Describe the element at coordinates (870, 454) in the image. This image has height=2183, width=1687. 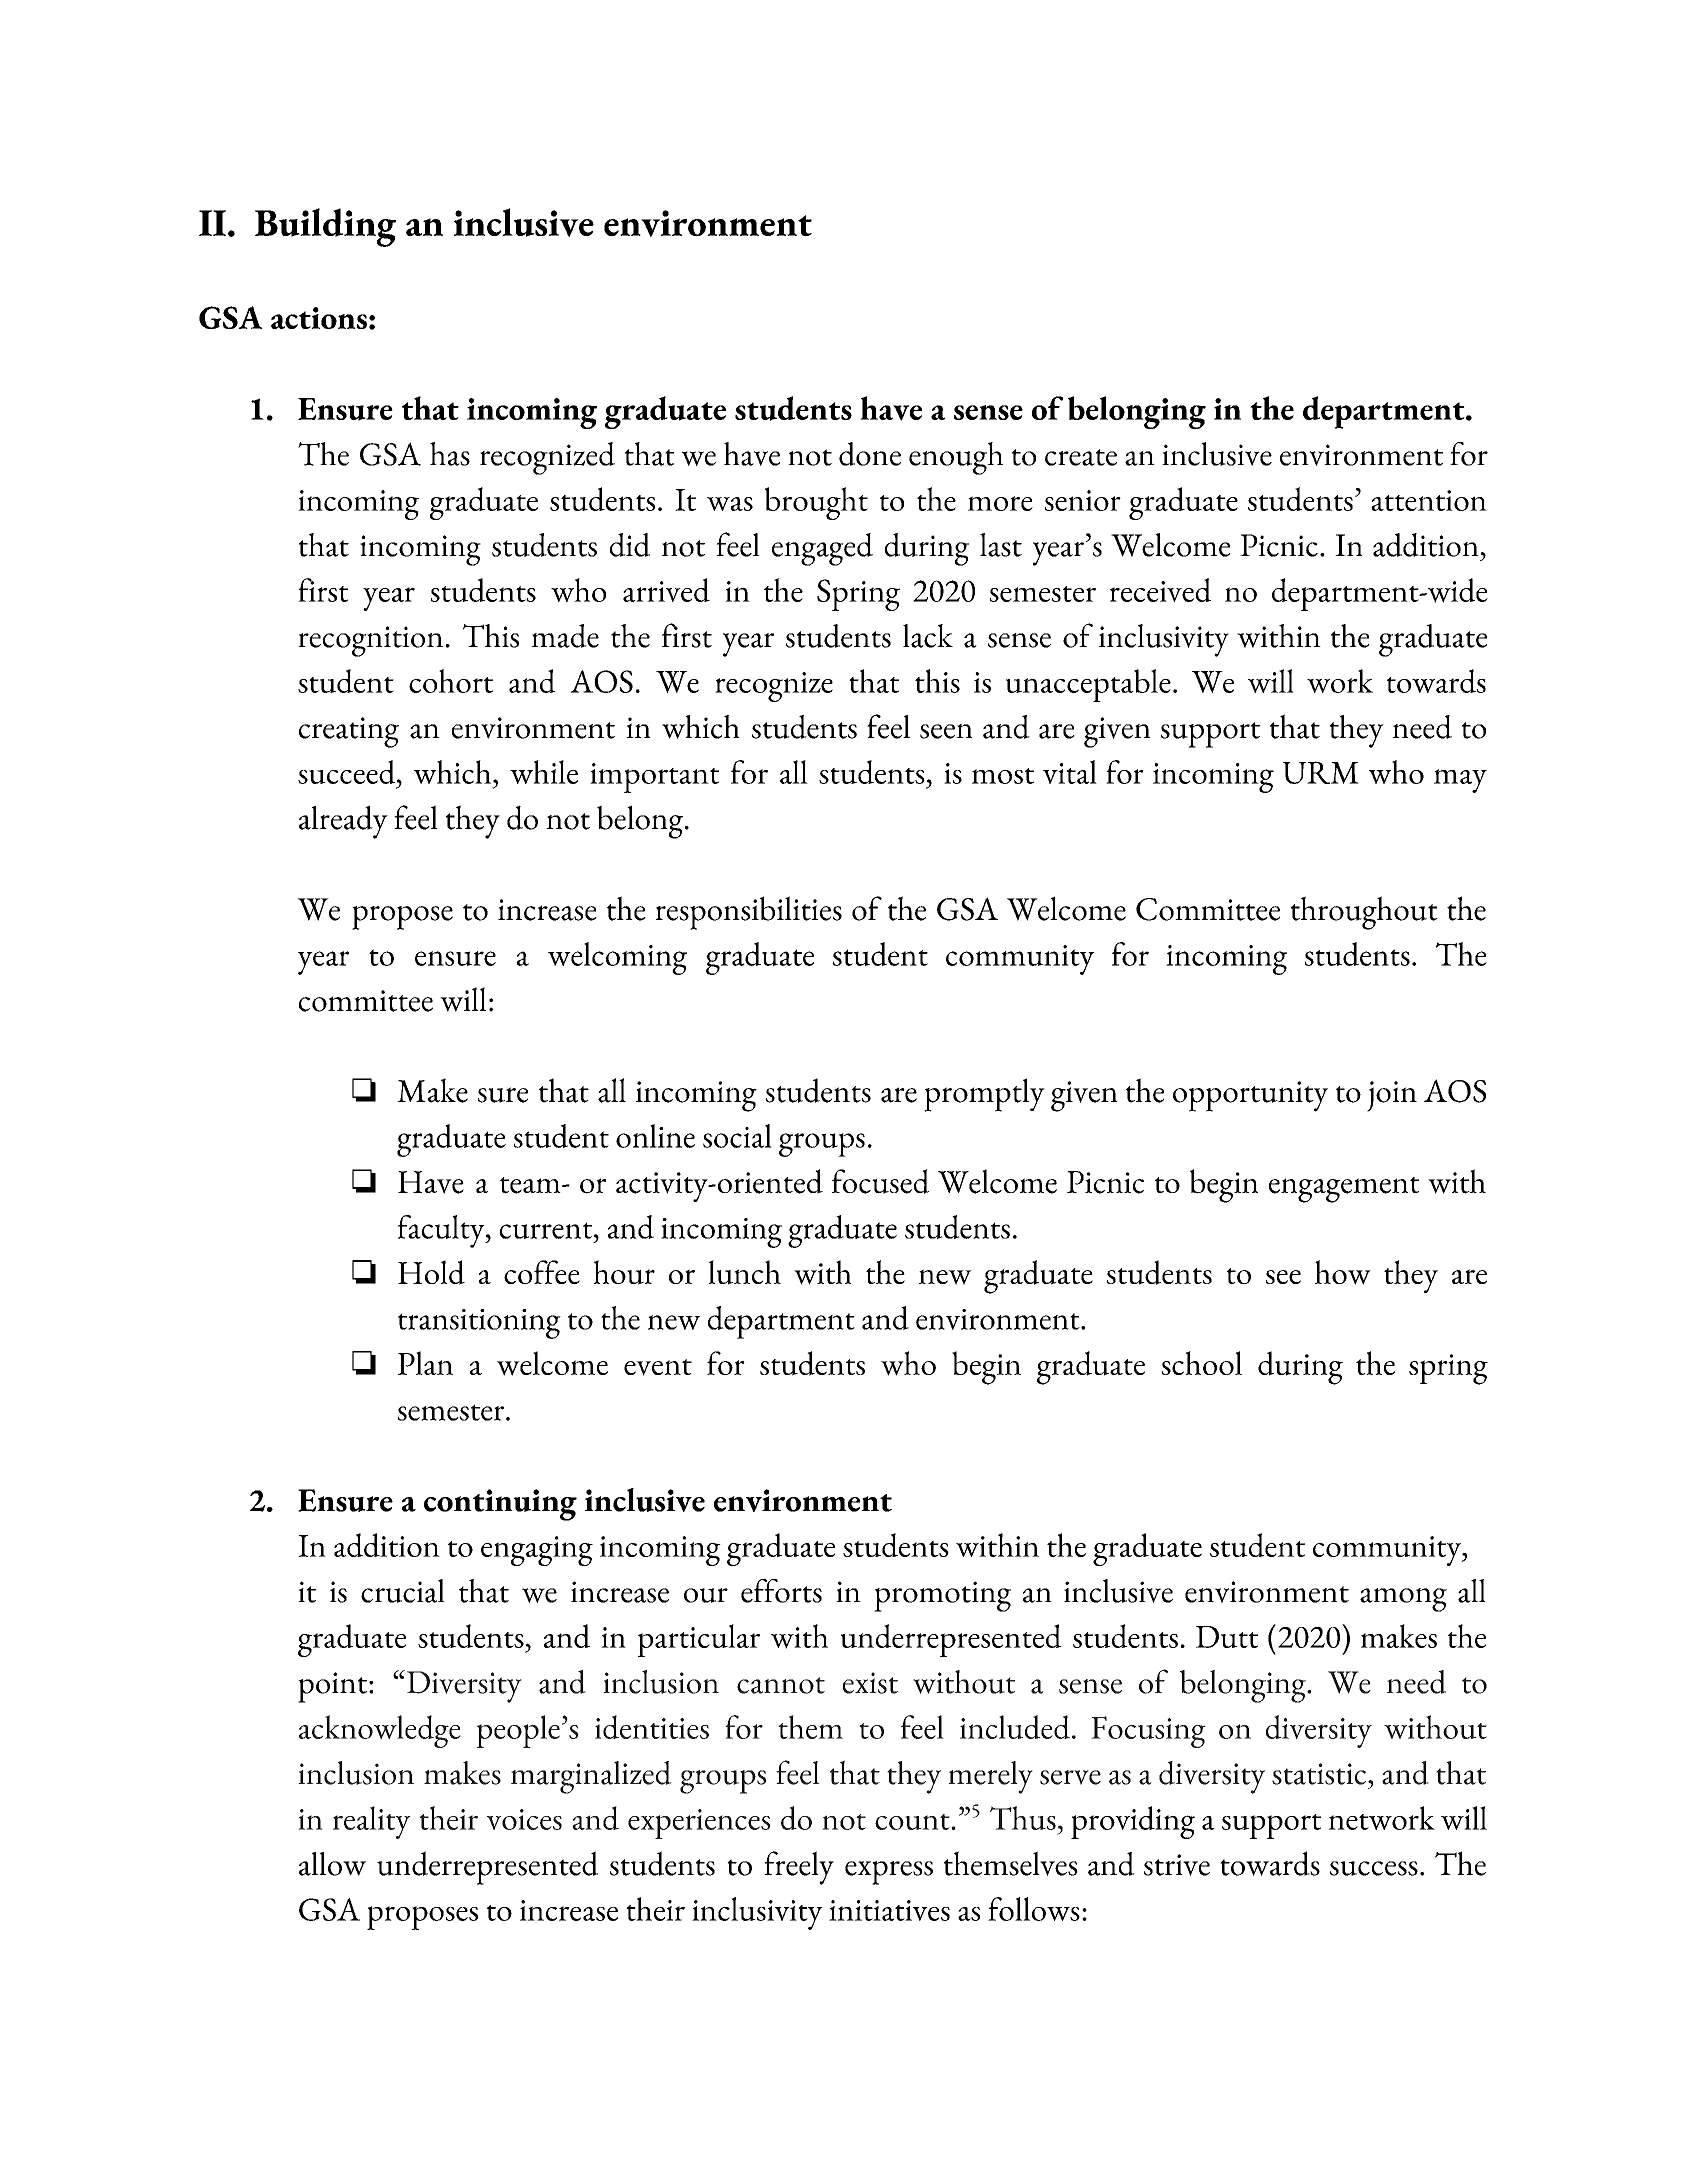
I see `done` at that location.
